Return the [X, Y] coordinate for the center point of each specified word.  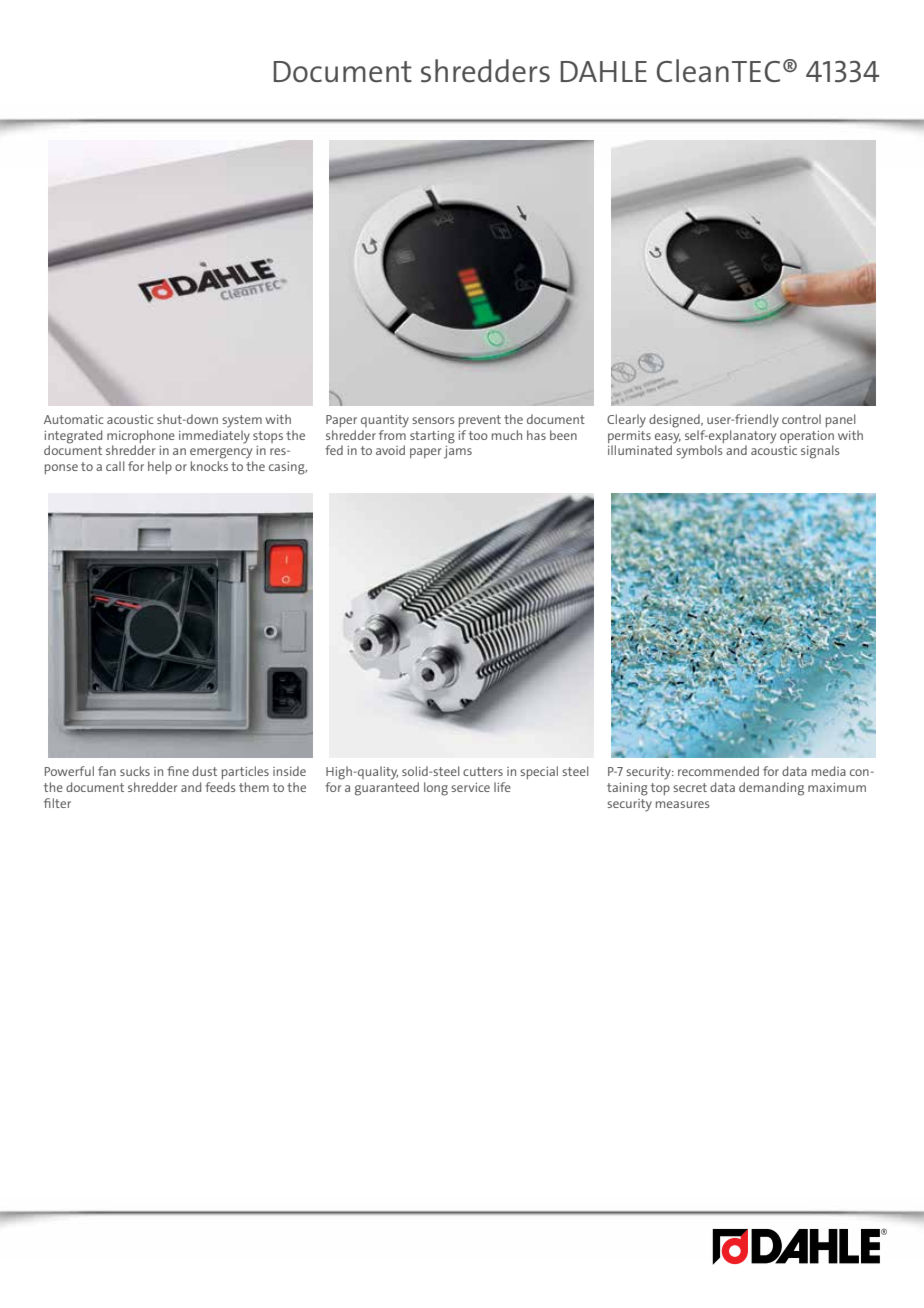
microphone [141, 436]
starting [432, 437]
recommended [718, 771]
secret [690, 787]
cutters [483, 771]
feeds [220, 787]
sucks [135, 771]
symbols [699, 452]
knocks [209, 466]
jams [458, 452]
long [436, 789]
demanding [771, 789]
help [160, 467]
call [115, 466]
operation [807, 437]
